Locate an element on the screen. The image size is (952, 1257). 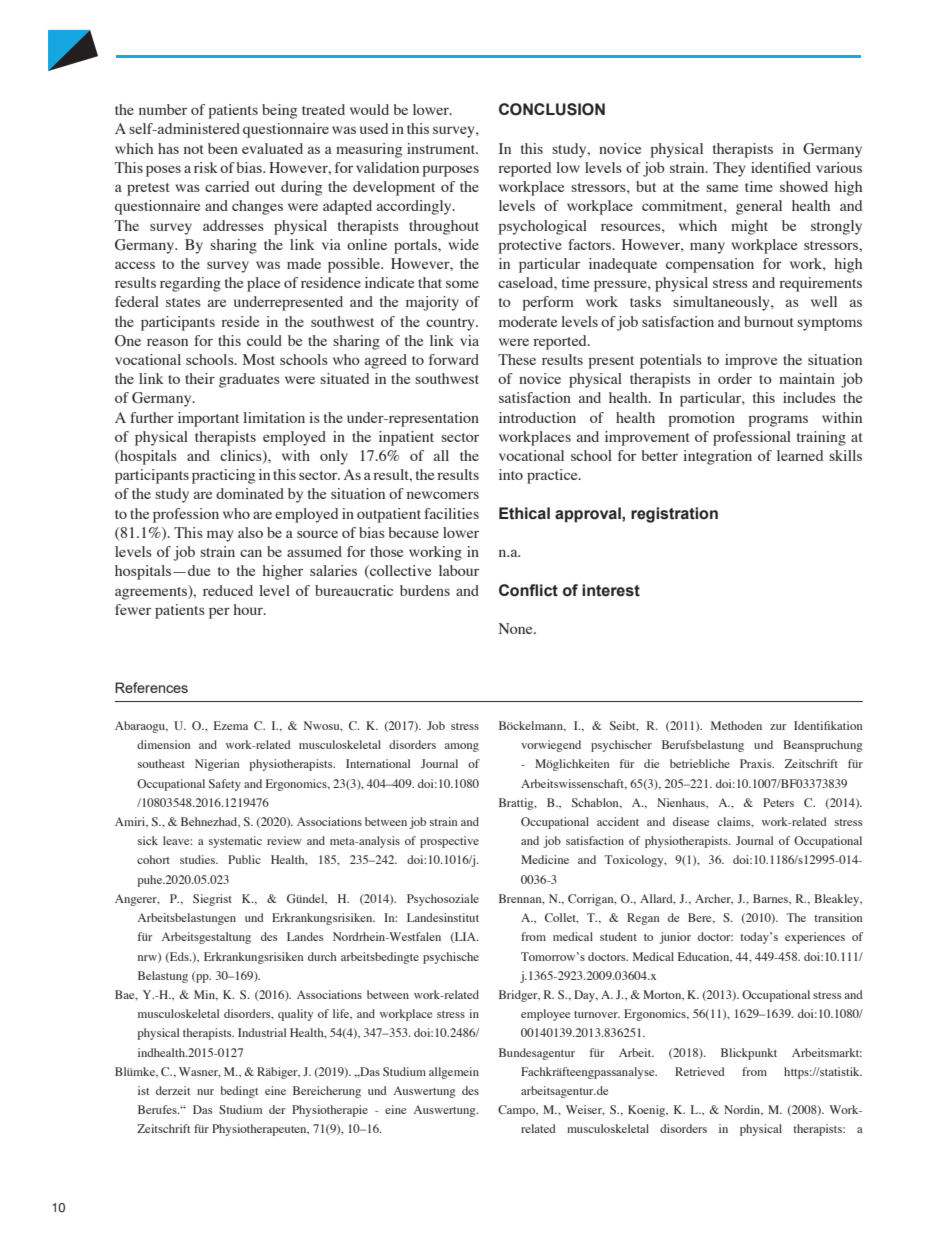
nur is located at coordinates (205, 1092).
